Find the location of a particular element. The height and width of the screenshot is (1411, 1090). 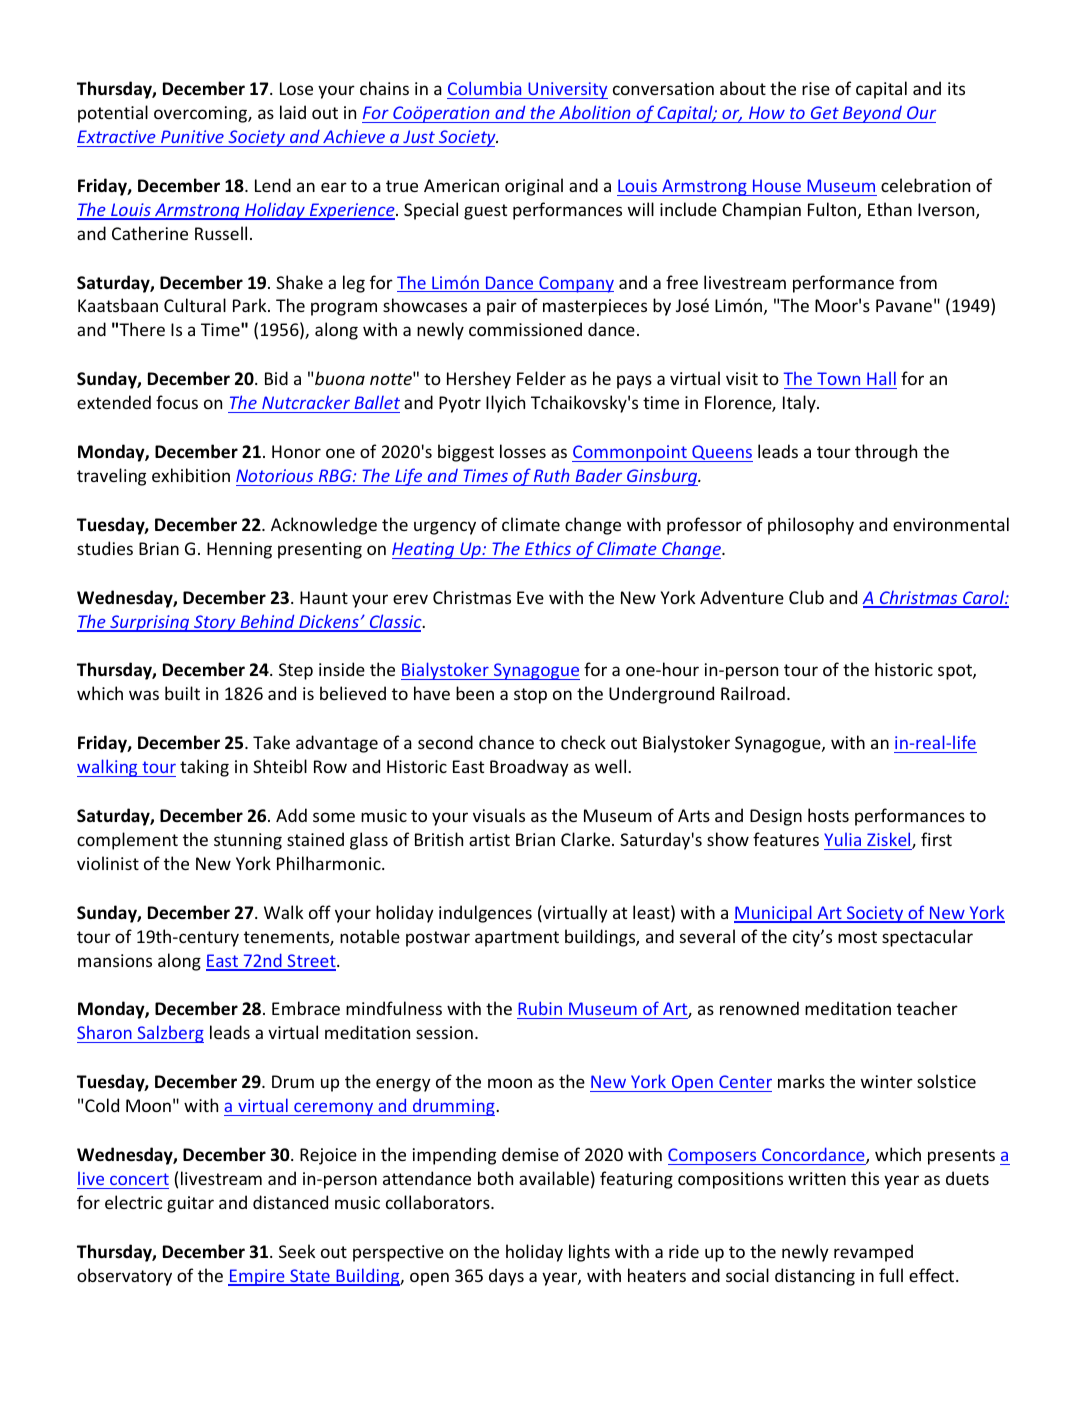

spot is located at coordinates (956, 672).
